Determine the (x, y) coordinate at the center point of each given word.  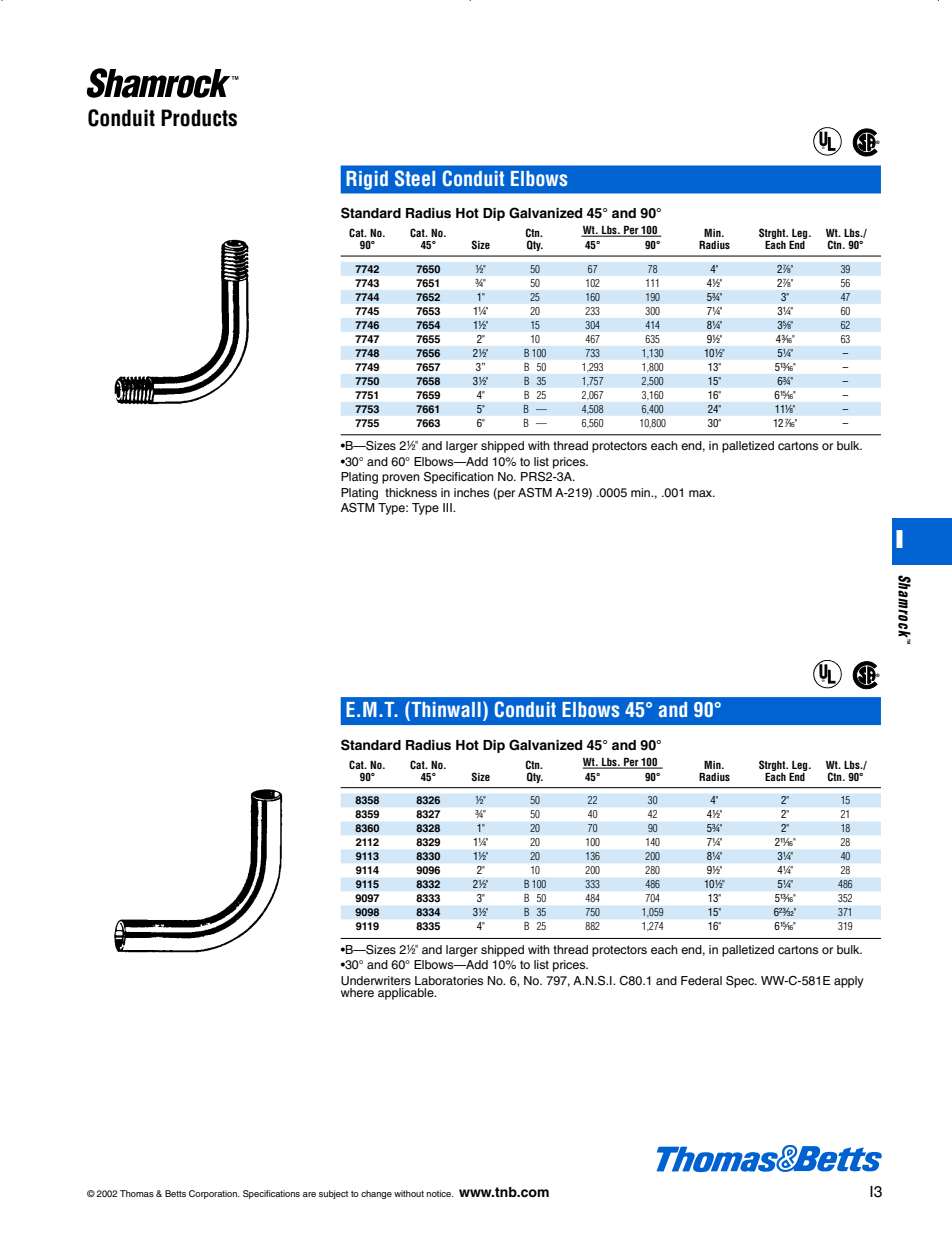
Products (199, 118)
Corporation (214, 1194)
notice (440, 1193)
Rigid (367, 180)
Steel (415, 178)
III (448, 507)
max (702, 493)
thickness (411, 492)
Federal (701, 980)
